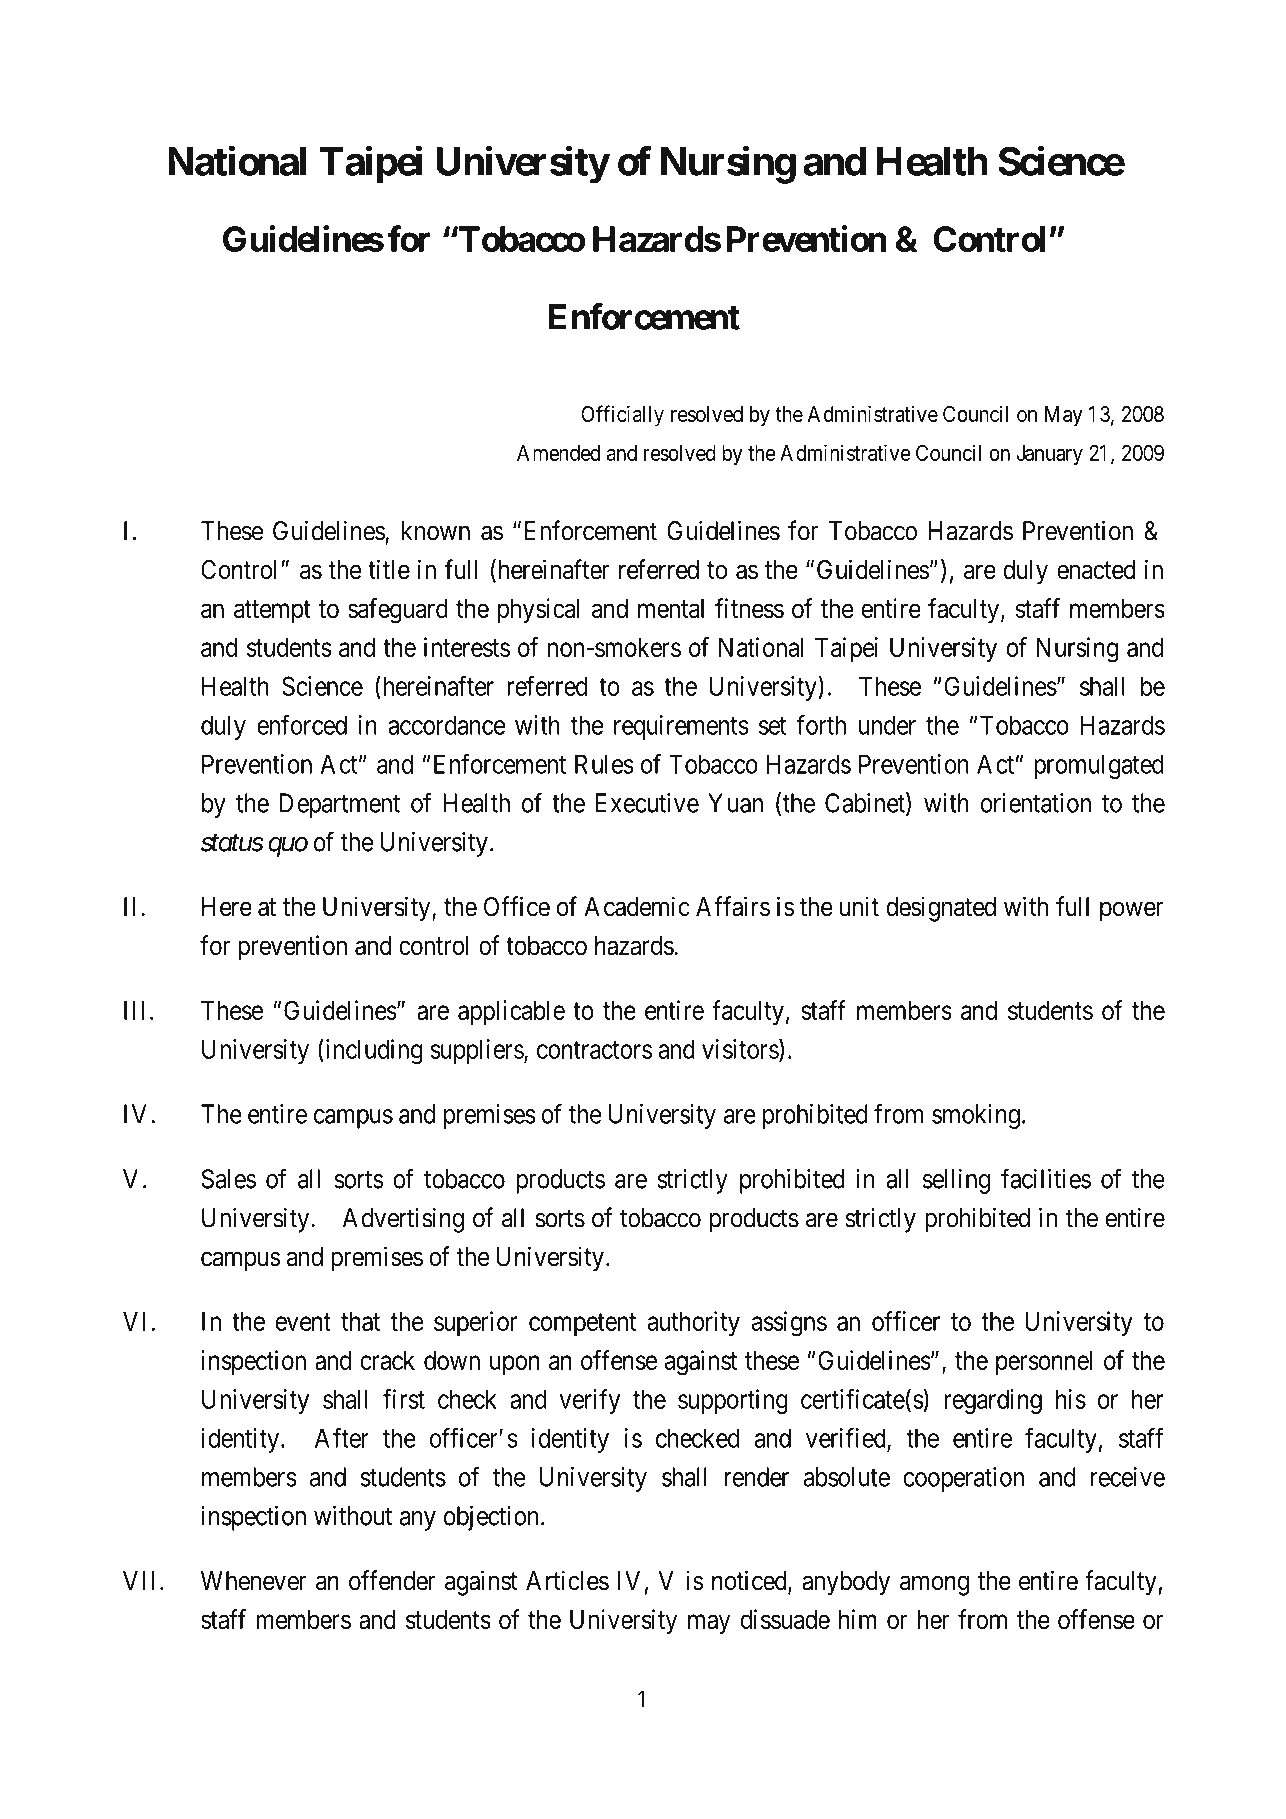  I want to click on January, so click(1050, 455).
